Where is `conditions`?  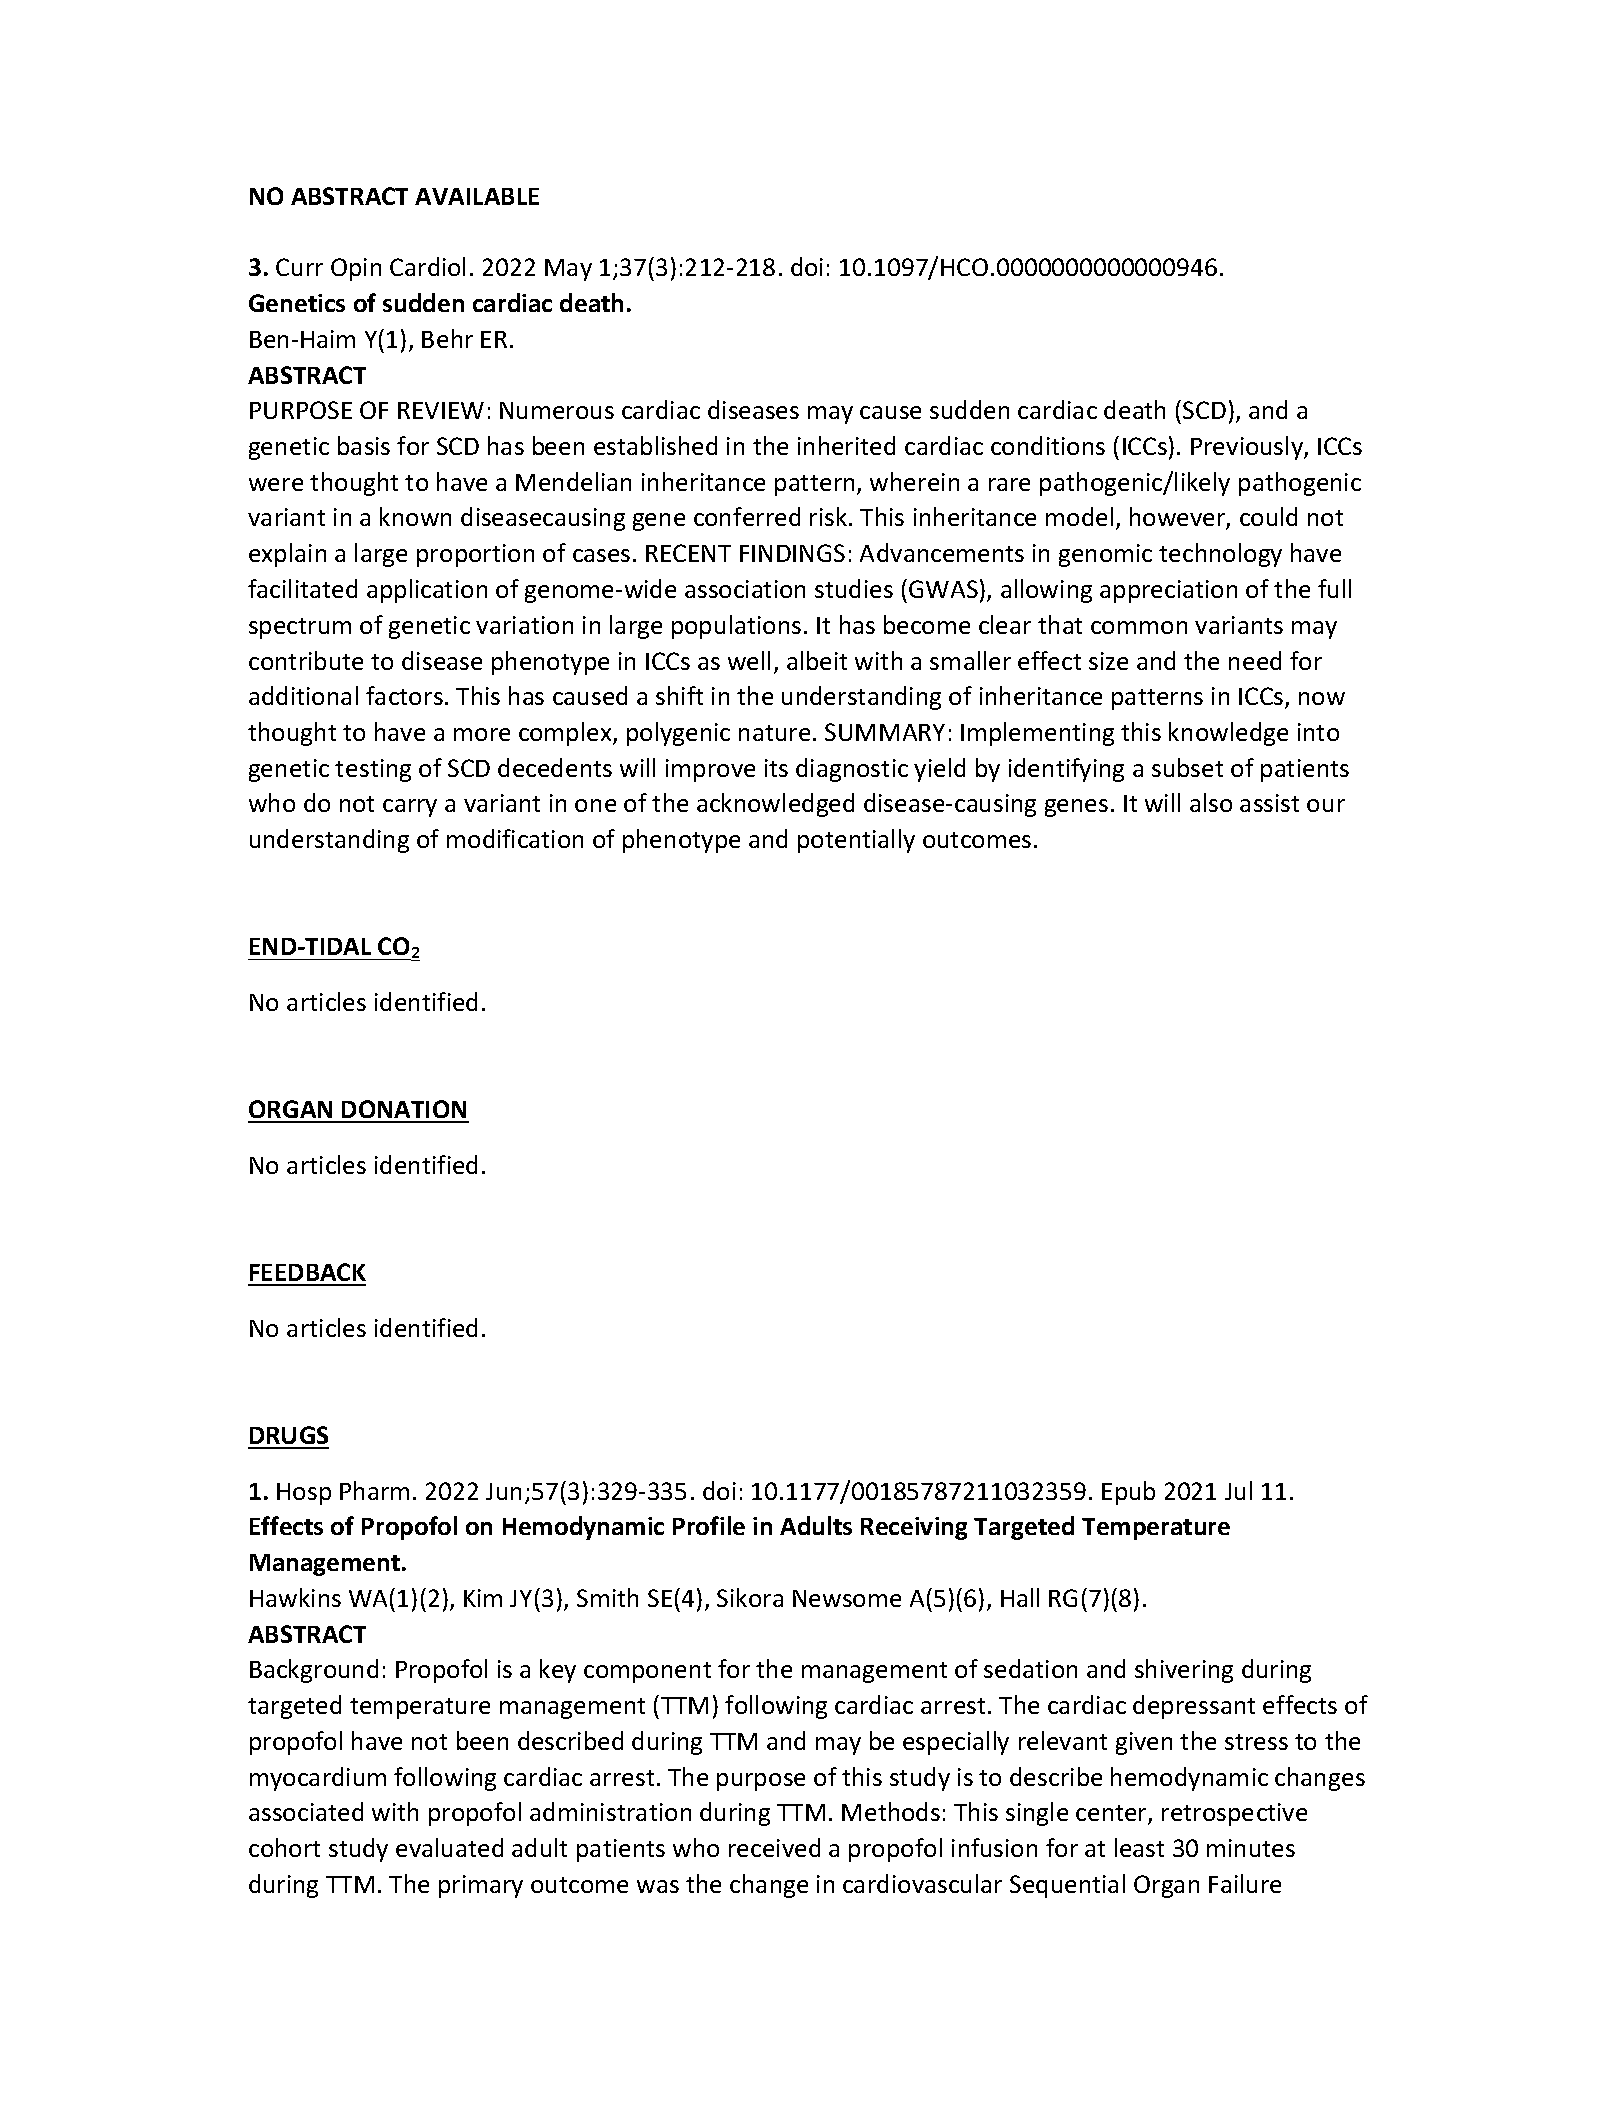
conditions is located at coordinates (1048, 445).
